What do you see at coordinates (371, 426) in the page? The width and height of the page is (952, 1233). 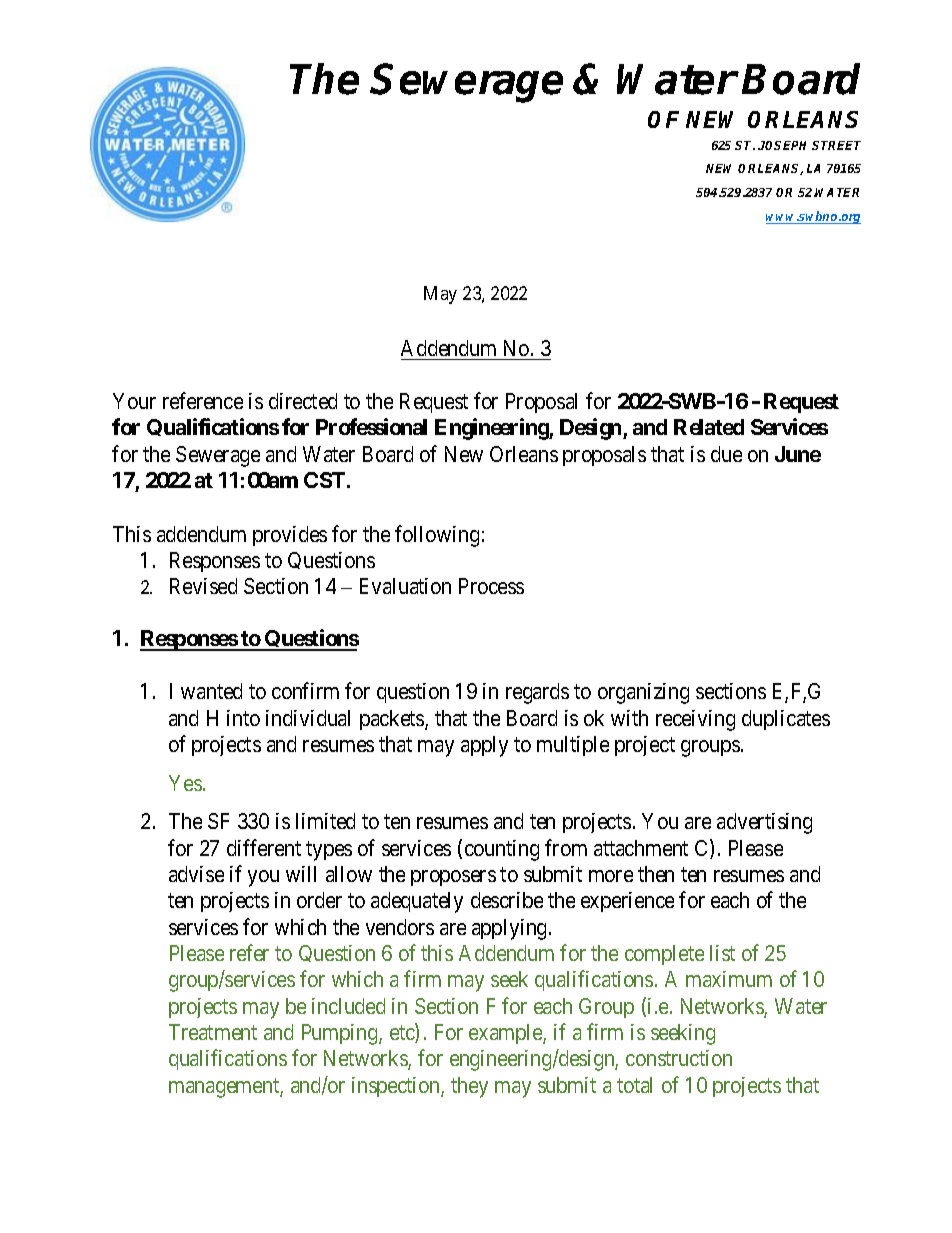 I see `Professional` at bounding box center [371, 426].
